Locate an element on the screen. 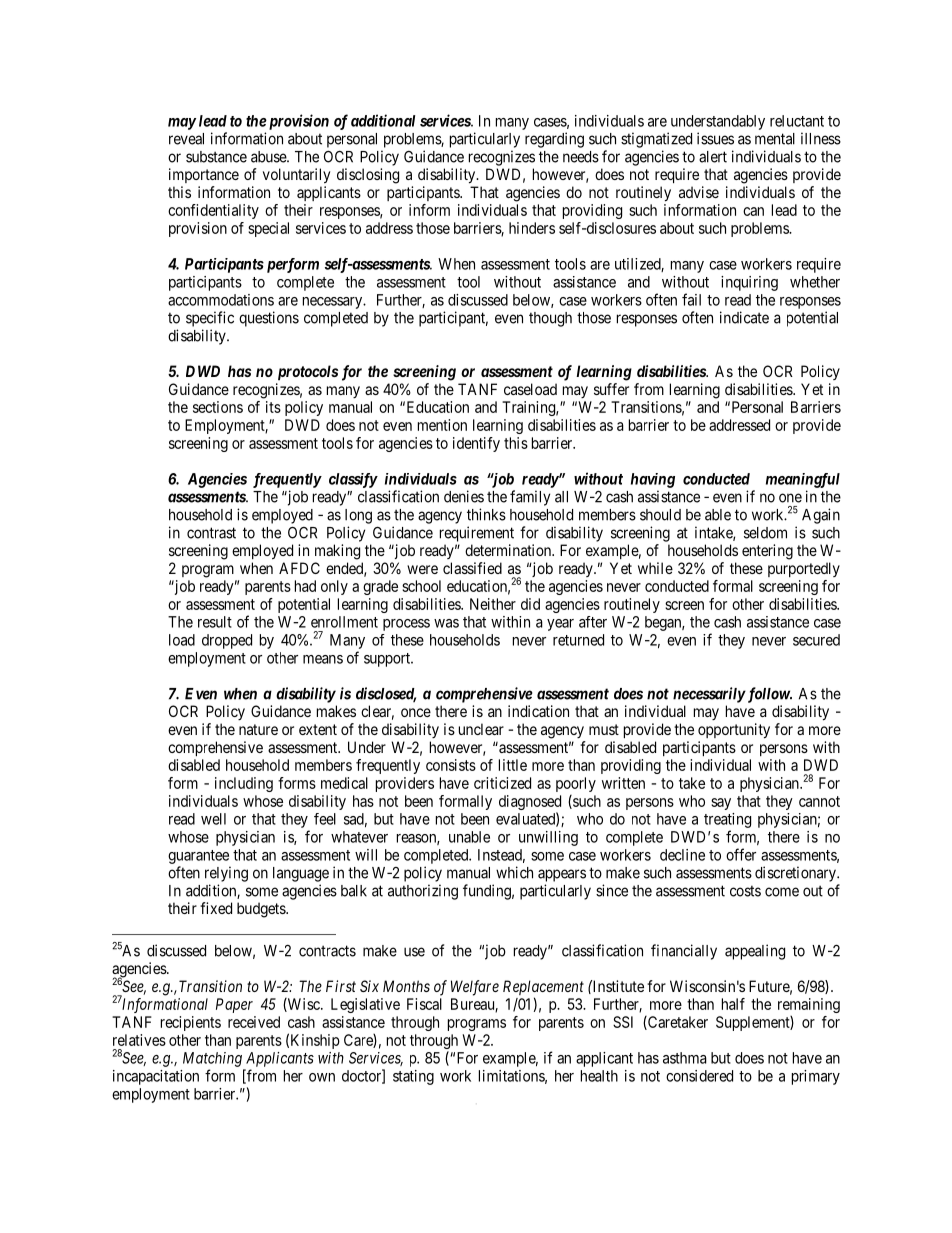 This screenshot has width=952, height=1233. substance is located at coordinates (216, 157).
